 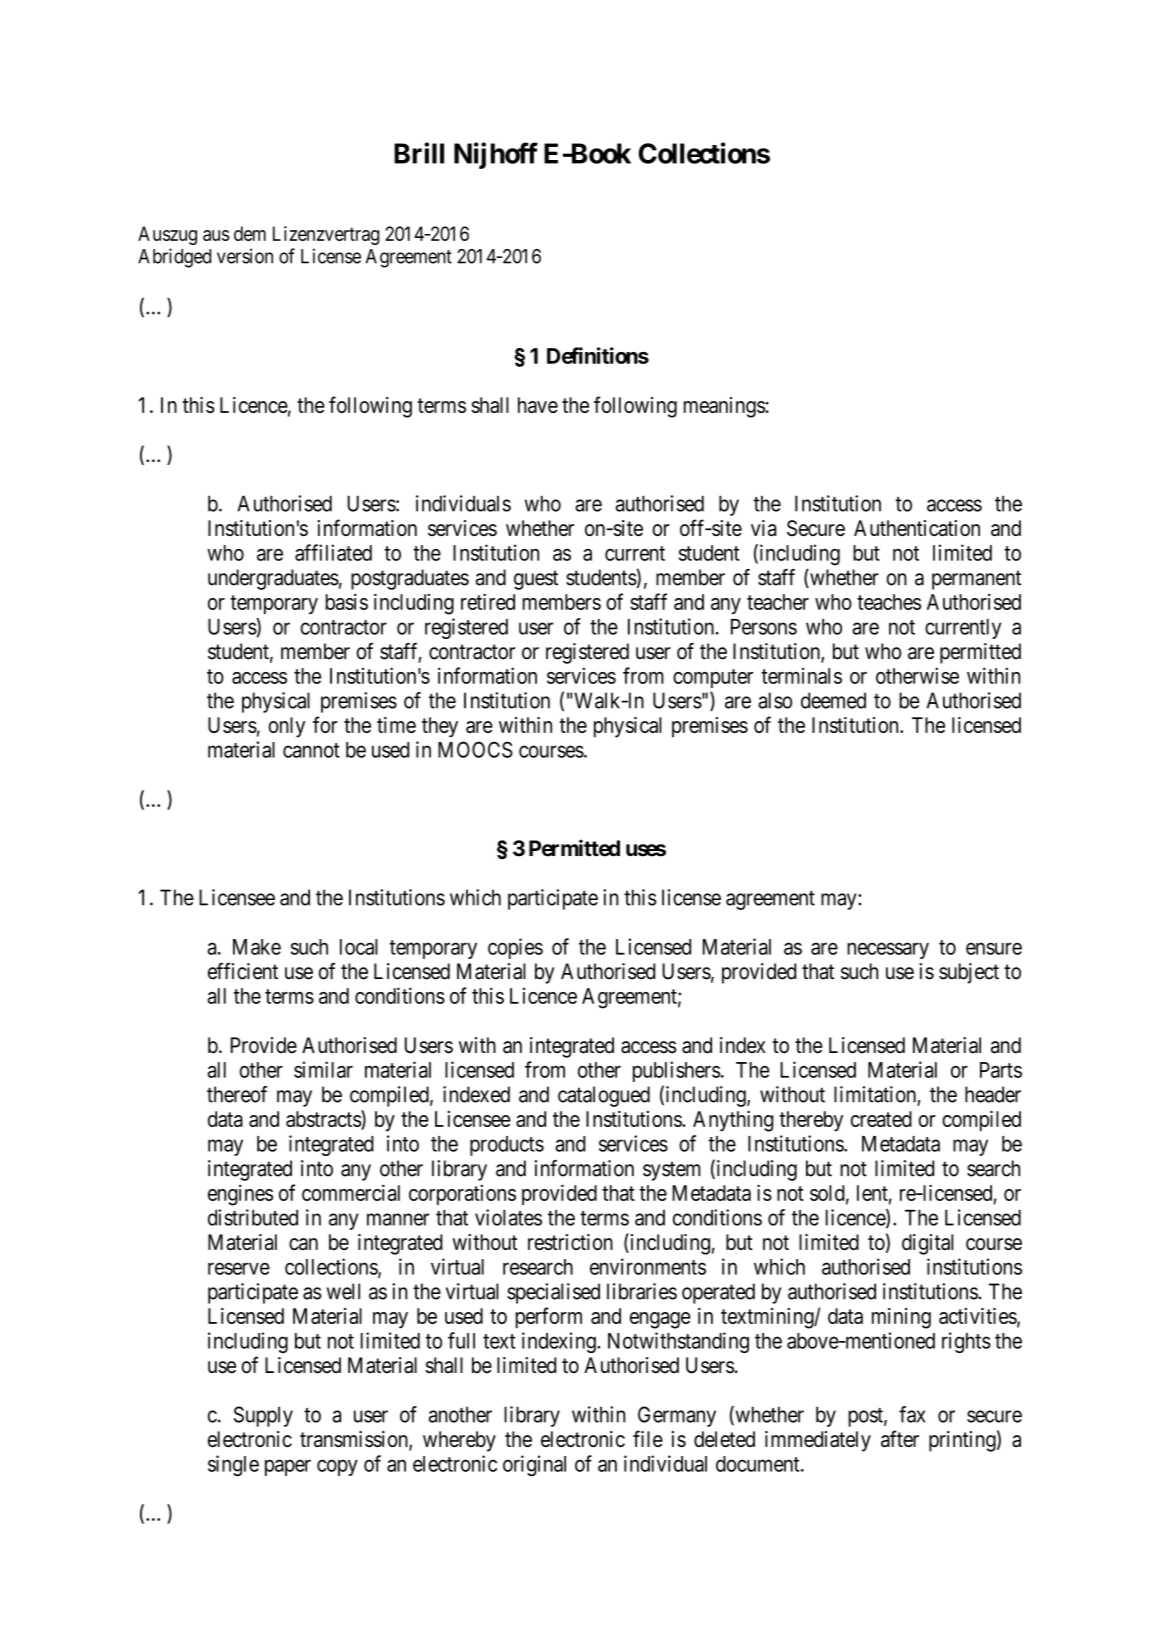 I want to click on after, so click(x=900, y=1438).
